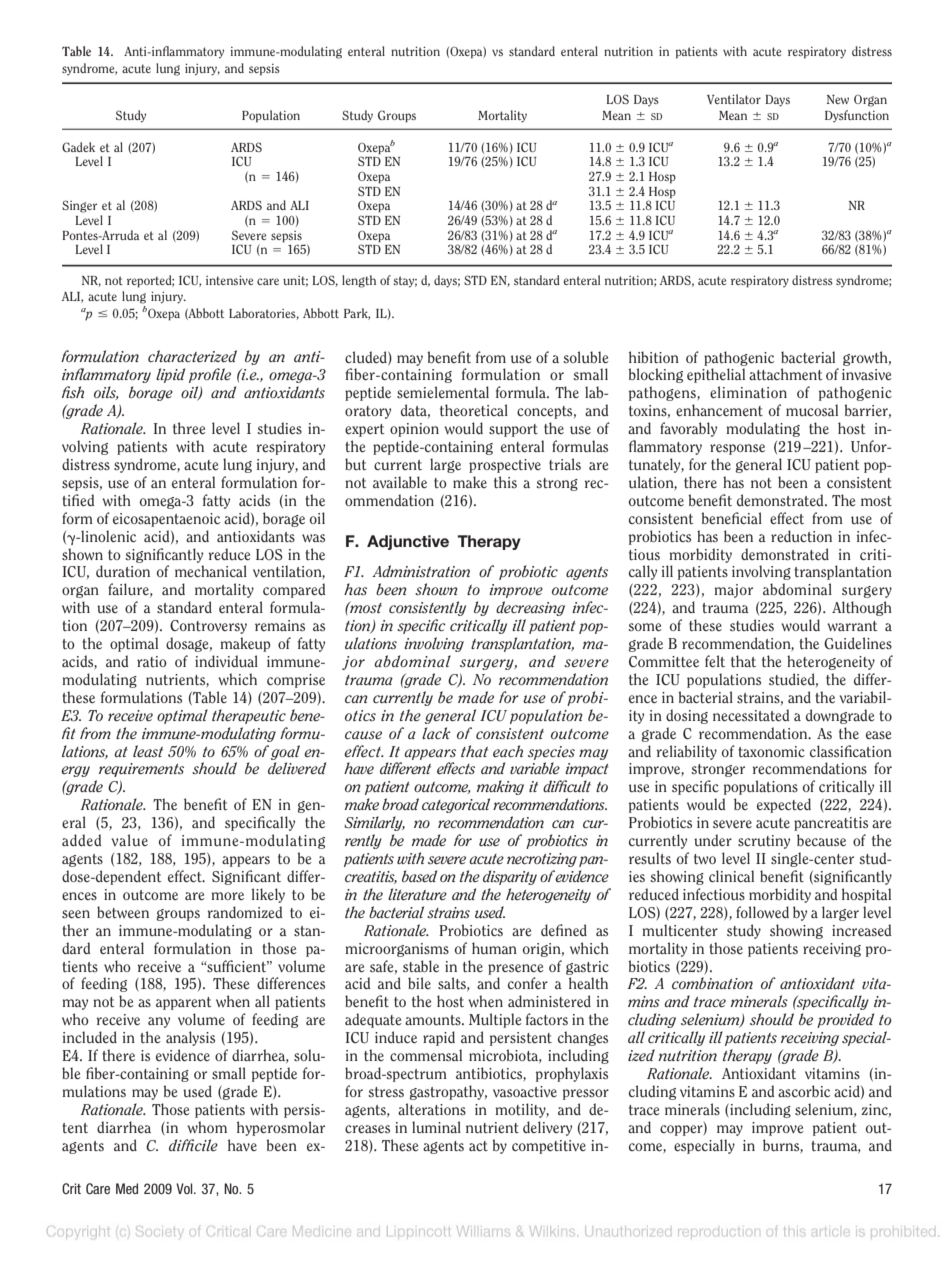 The height and width of the image is (1275, 952). I want to click on scrutiny, so click(764, 842).
